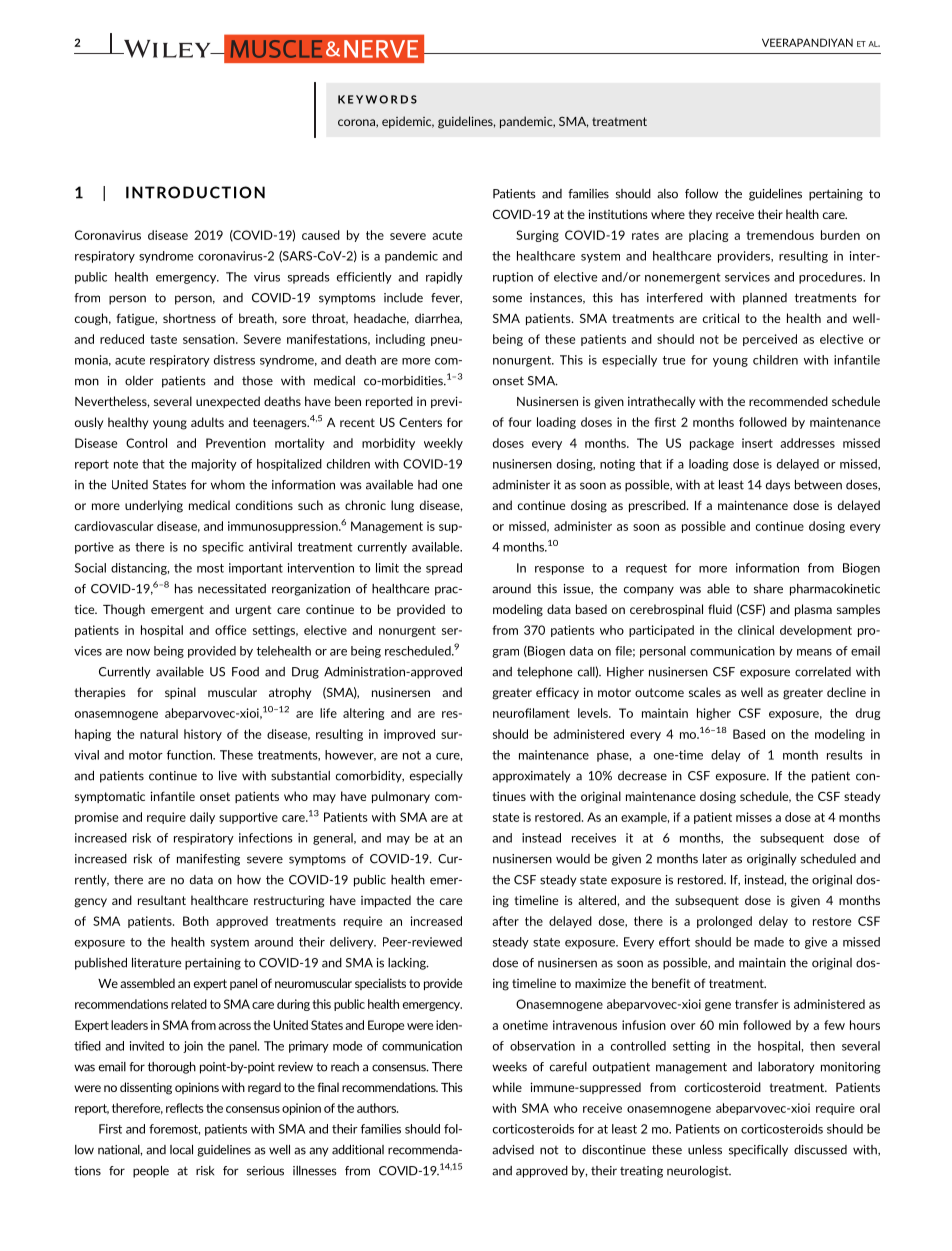  What do you see at coordinates (377, 99) in the image?
I see `KEYWORDS` at bounding box center [377, 99].
